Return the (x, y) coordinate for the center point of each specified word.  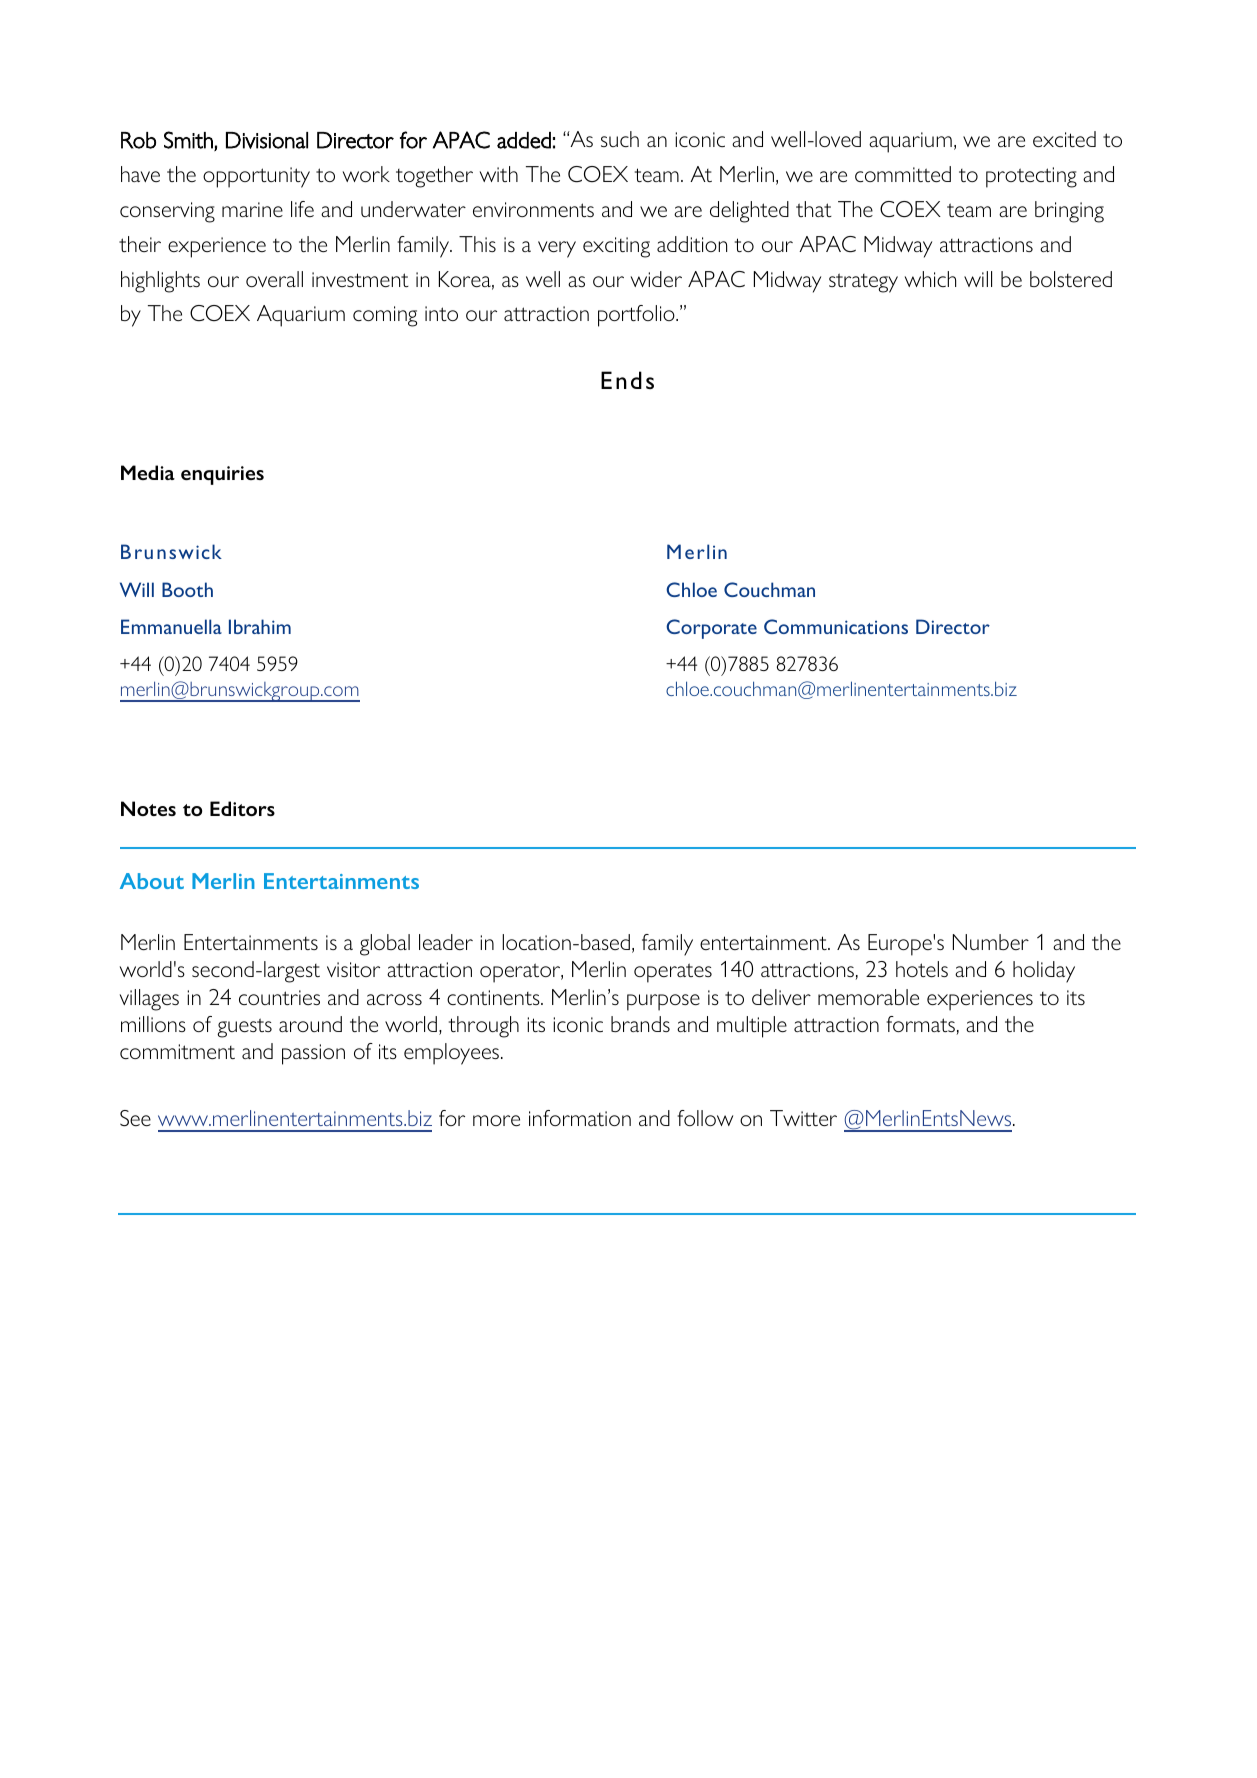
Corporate (711, 629)
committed (903, 174)
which (930, 279)
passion (313, 1054)
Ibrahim (260, 626)
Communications (836, 626)
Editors (242, 808)
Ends (627, 380)
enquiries (222, 475)
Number (991, 942)
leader (446, 942)
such (620, 139)
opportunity (256, 177)
